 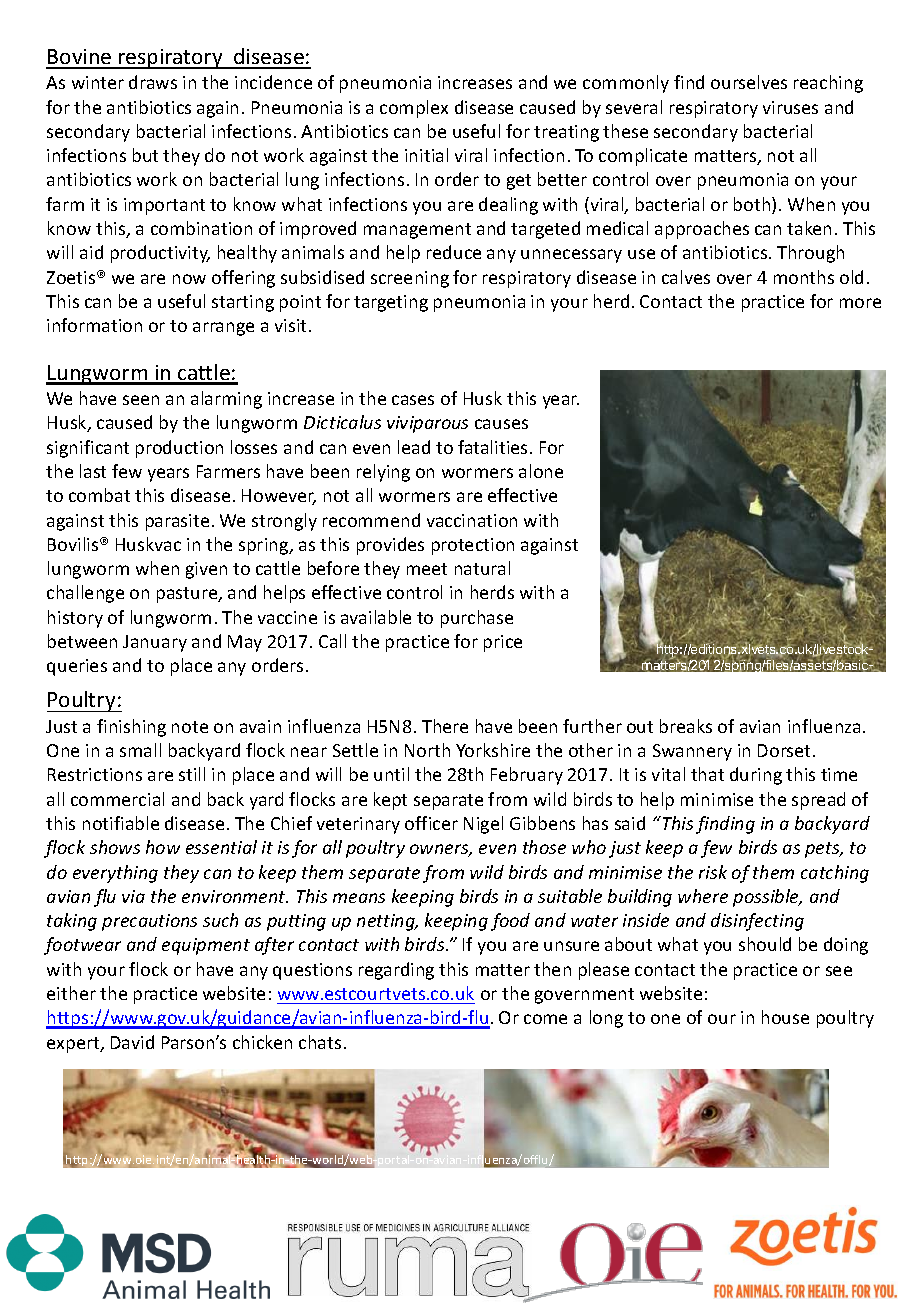 What do you see at coordinates (414, 109) in the image?
I see `complex` at bounding box center [414, 109].
